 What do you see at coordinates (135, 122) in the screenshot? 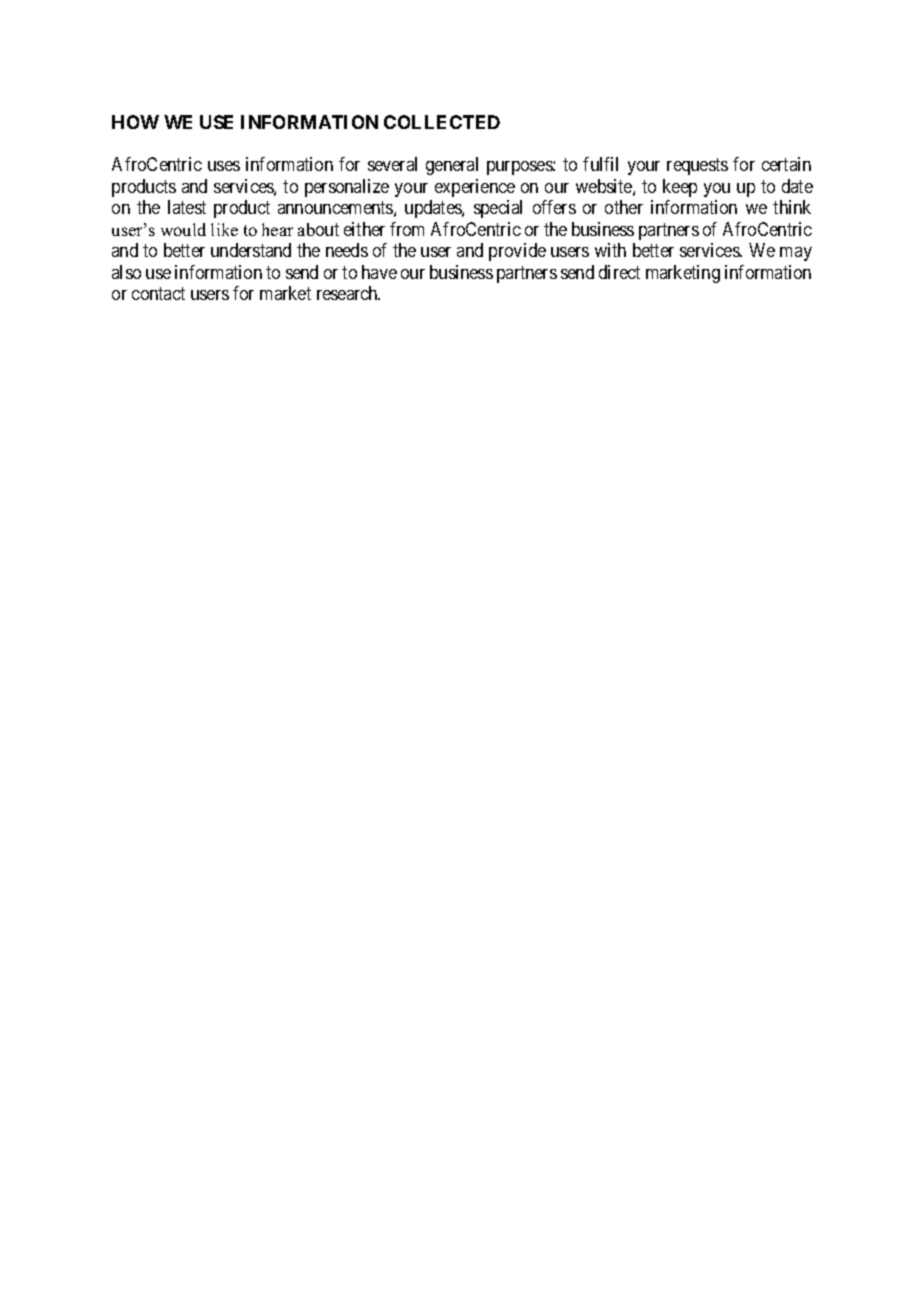
I see `HOW` at bounding box center [135, 122].
